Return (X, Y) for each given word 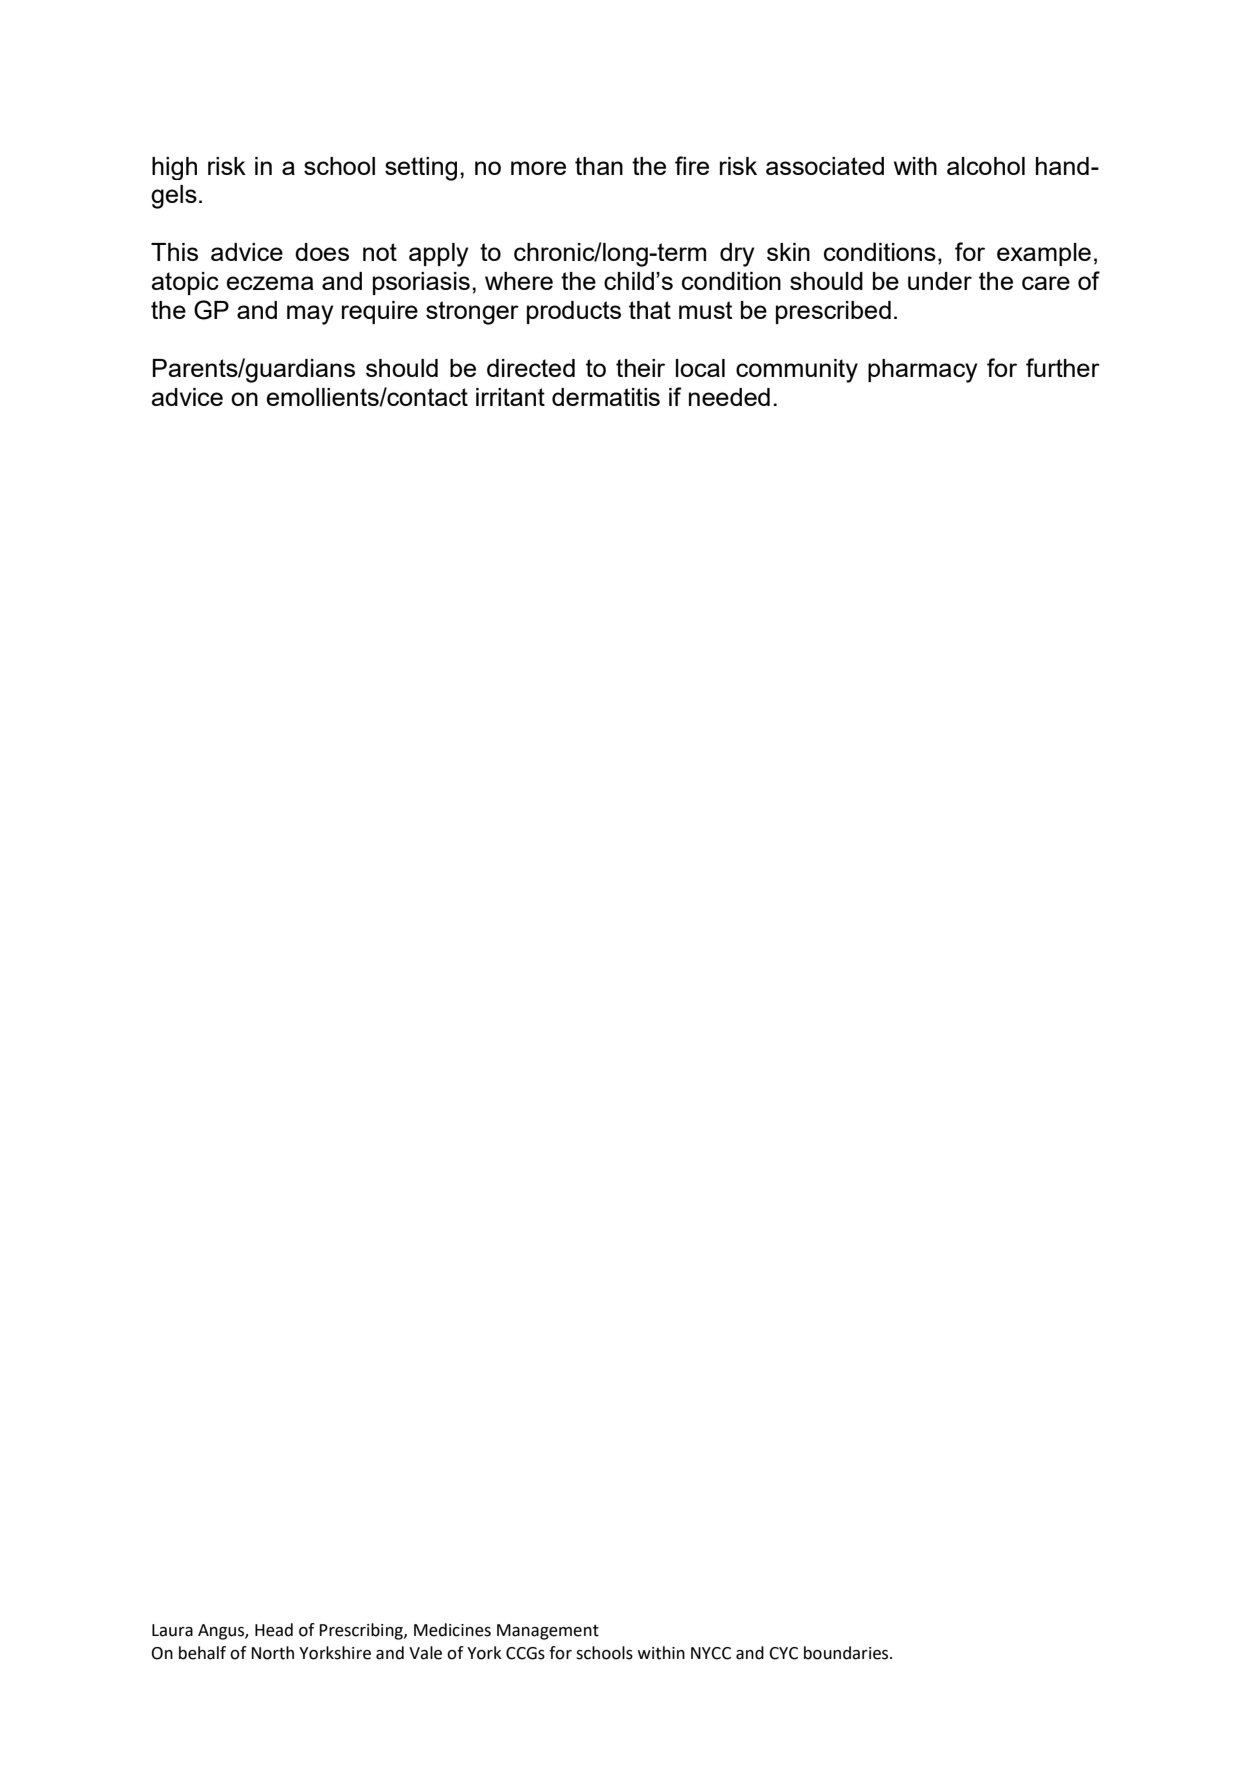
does (322, 252)
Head (274, 1630)
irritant (510, 397)
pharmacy (923, 371)
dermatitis (606, 397)
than (599, 166)
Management (548, 1632)
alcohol (986, 166)
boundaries (847, 1653)
